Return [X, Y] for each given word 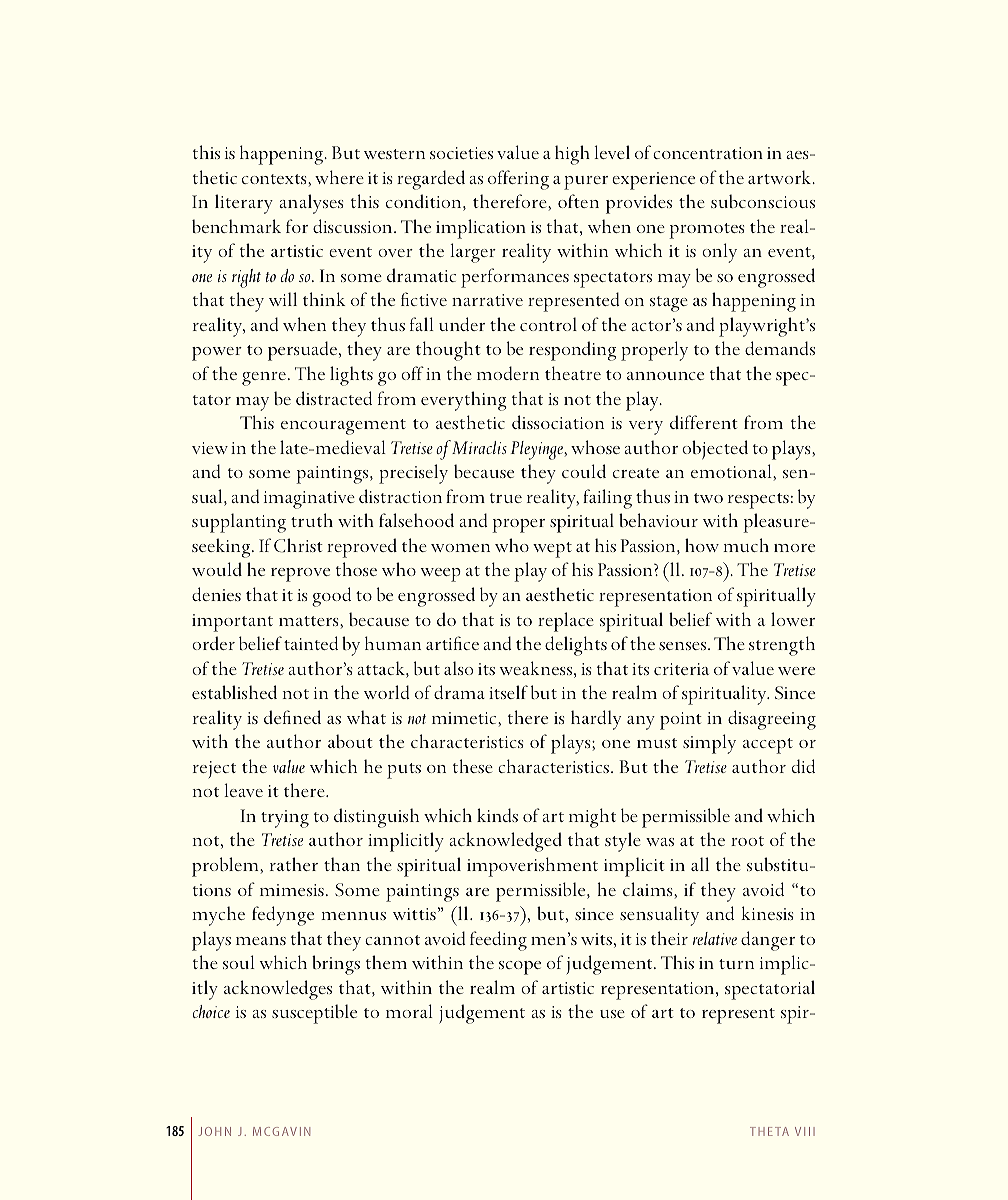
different [704, 422]
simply [709, 744]
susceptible [314, 1014]
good [331, 597]
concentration [708, 153]
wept [552, 550]
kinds [497, 815]
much [746, 545]
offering [518, 180]
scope [520, 968]
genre [264, 379]
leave [243, 790]
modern [508, 373]
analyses [311, 204]
